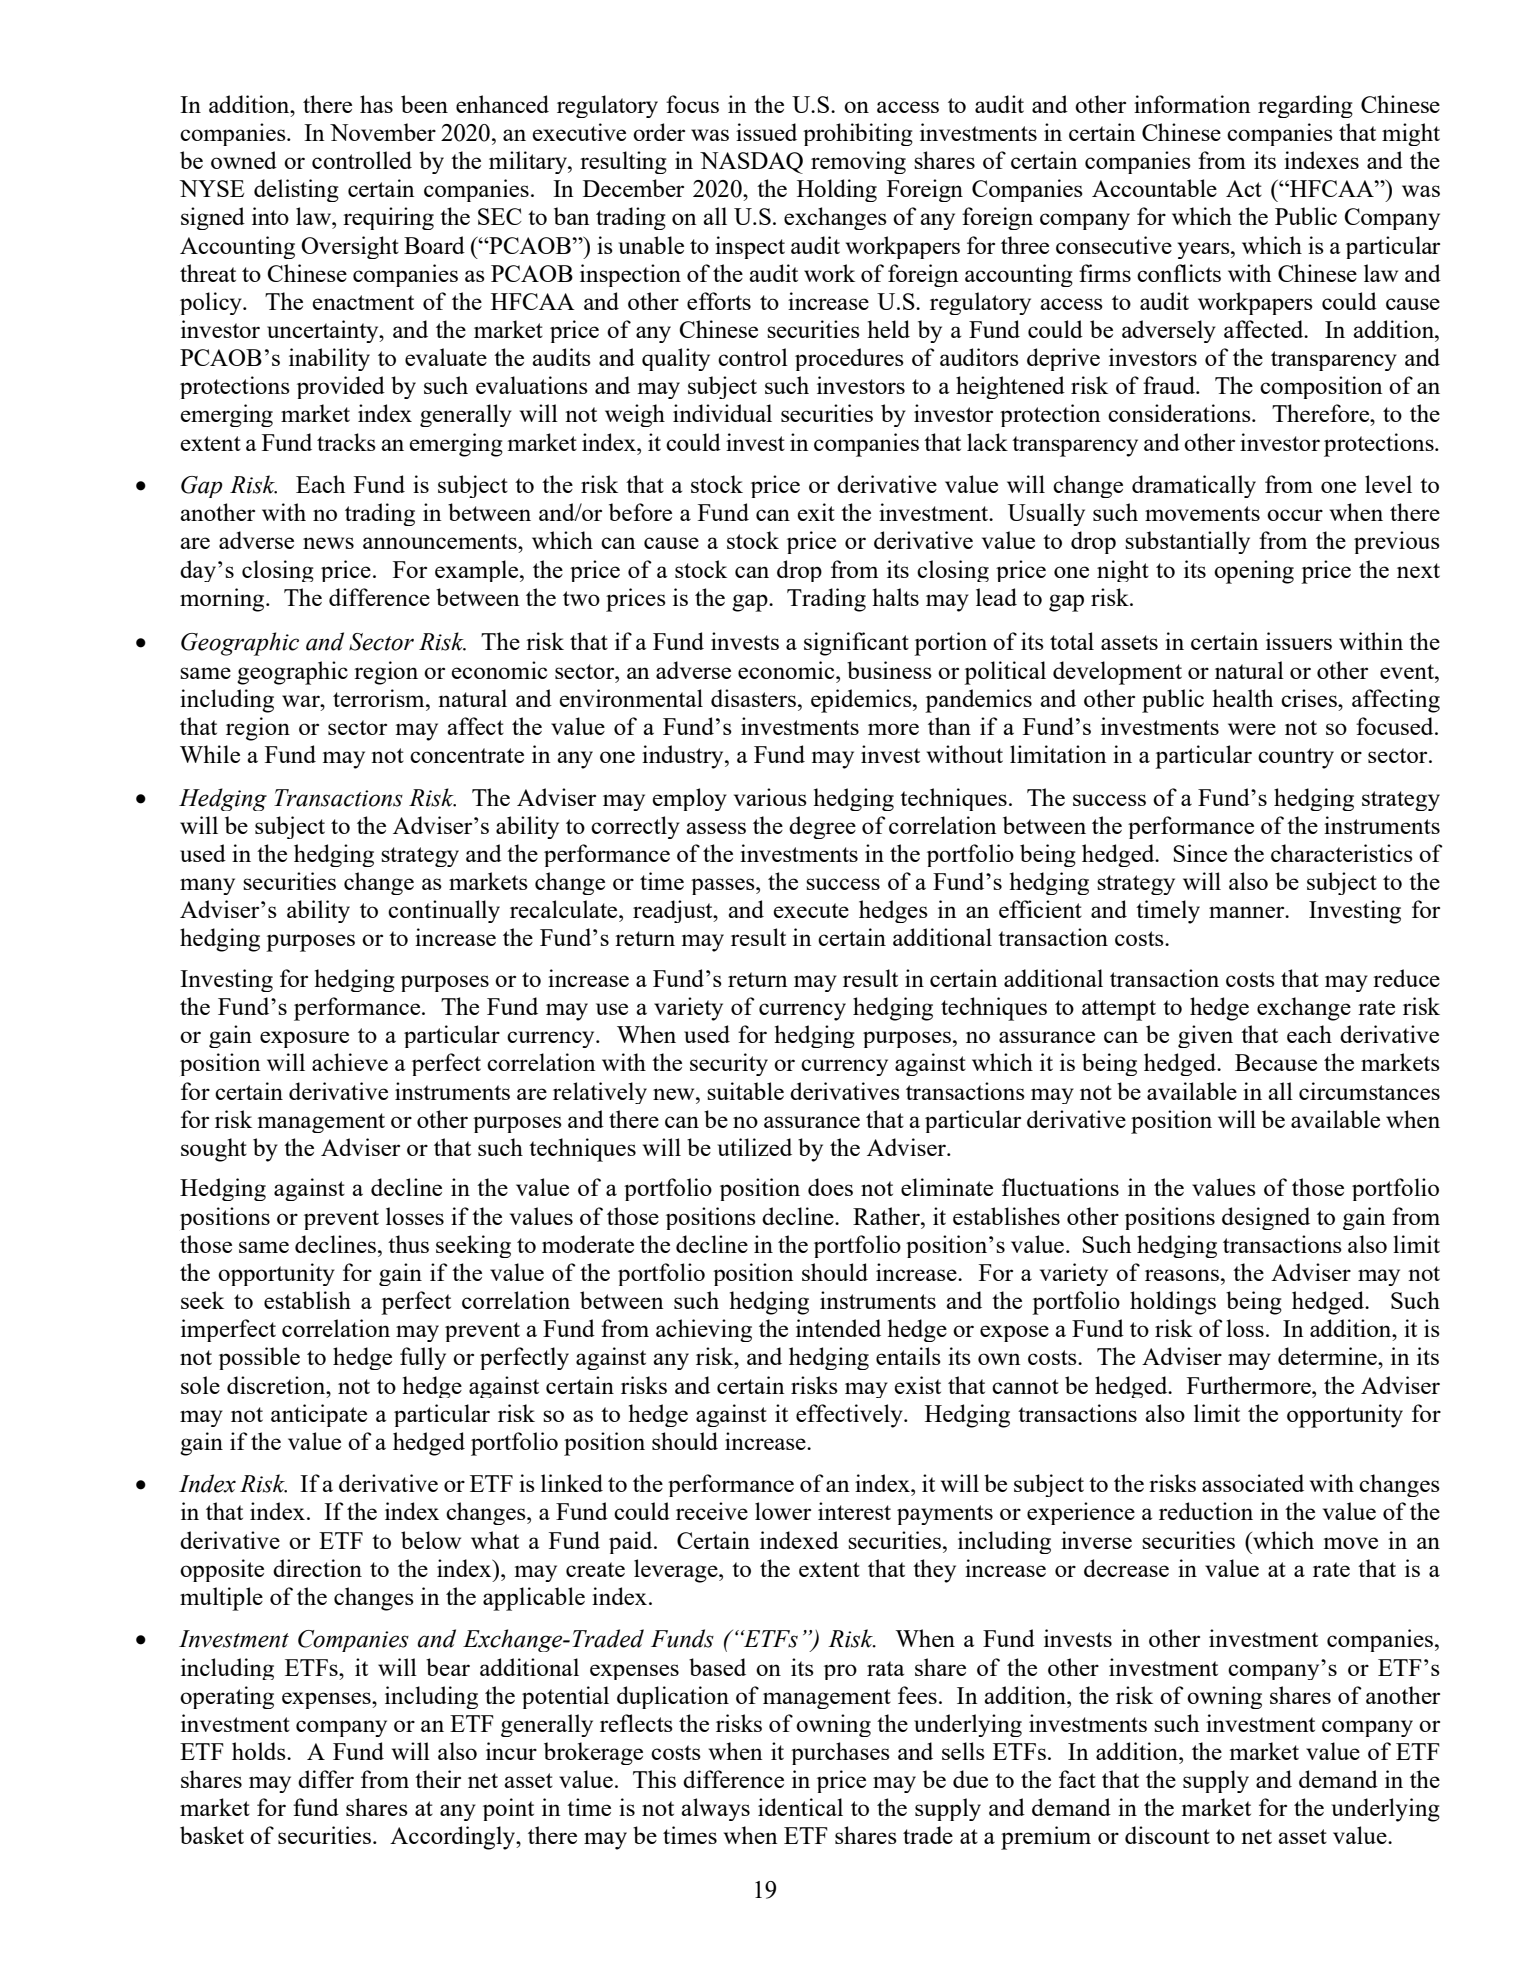  What do you see at coordinates (1305, 106) in the screenshot?
I see `regarding` at bounding box center [1305, 106].
